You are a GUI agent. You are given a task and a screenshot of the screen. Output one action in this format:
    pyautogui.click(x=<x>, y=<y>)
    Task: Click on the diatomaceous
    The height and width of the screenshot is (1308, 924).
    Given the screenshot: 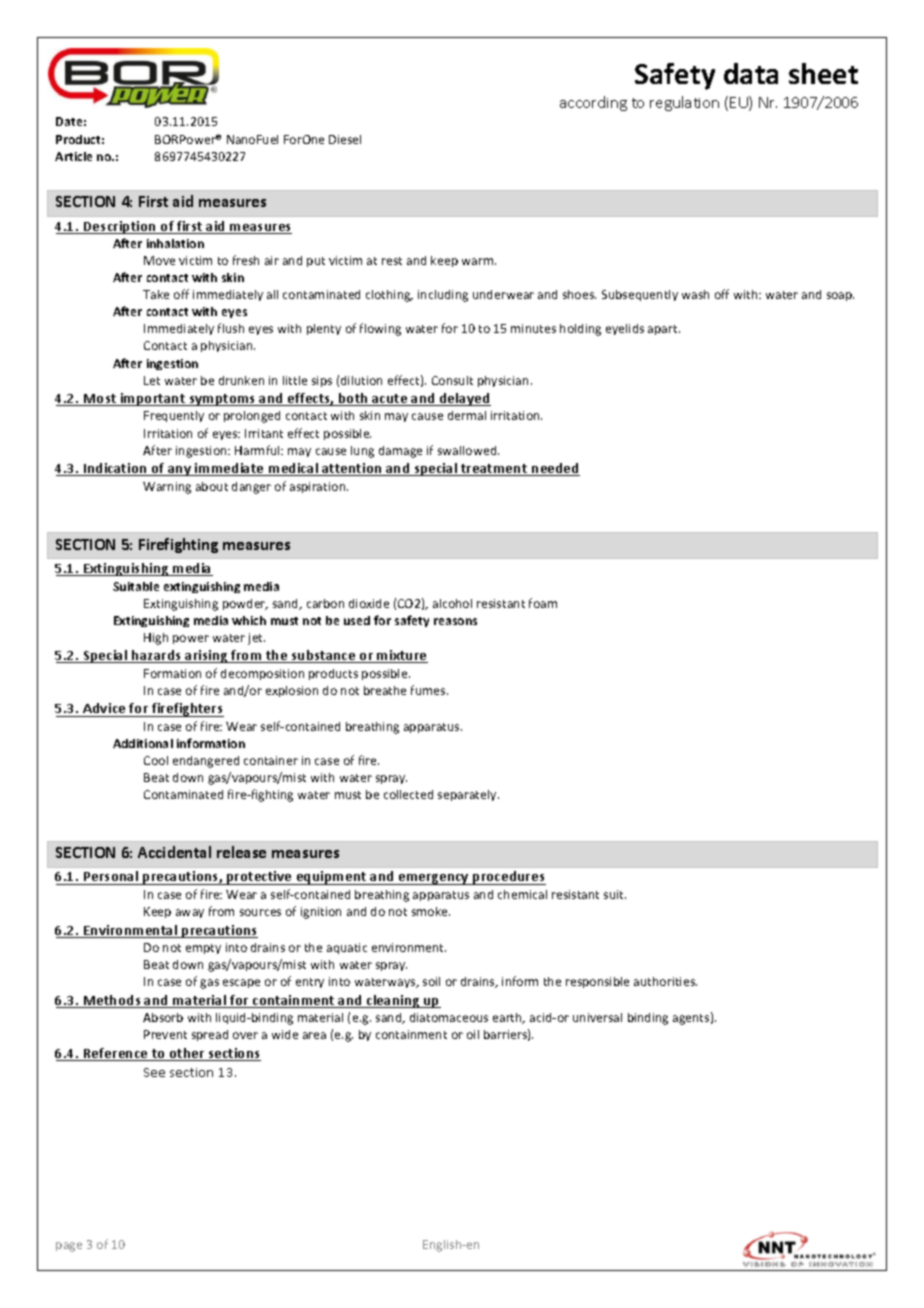 What is the action you would take?
    pyautogui.click(x=449, y=1017)
